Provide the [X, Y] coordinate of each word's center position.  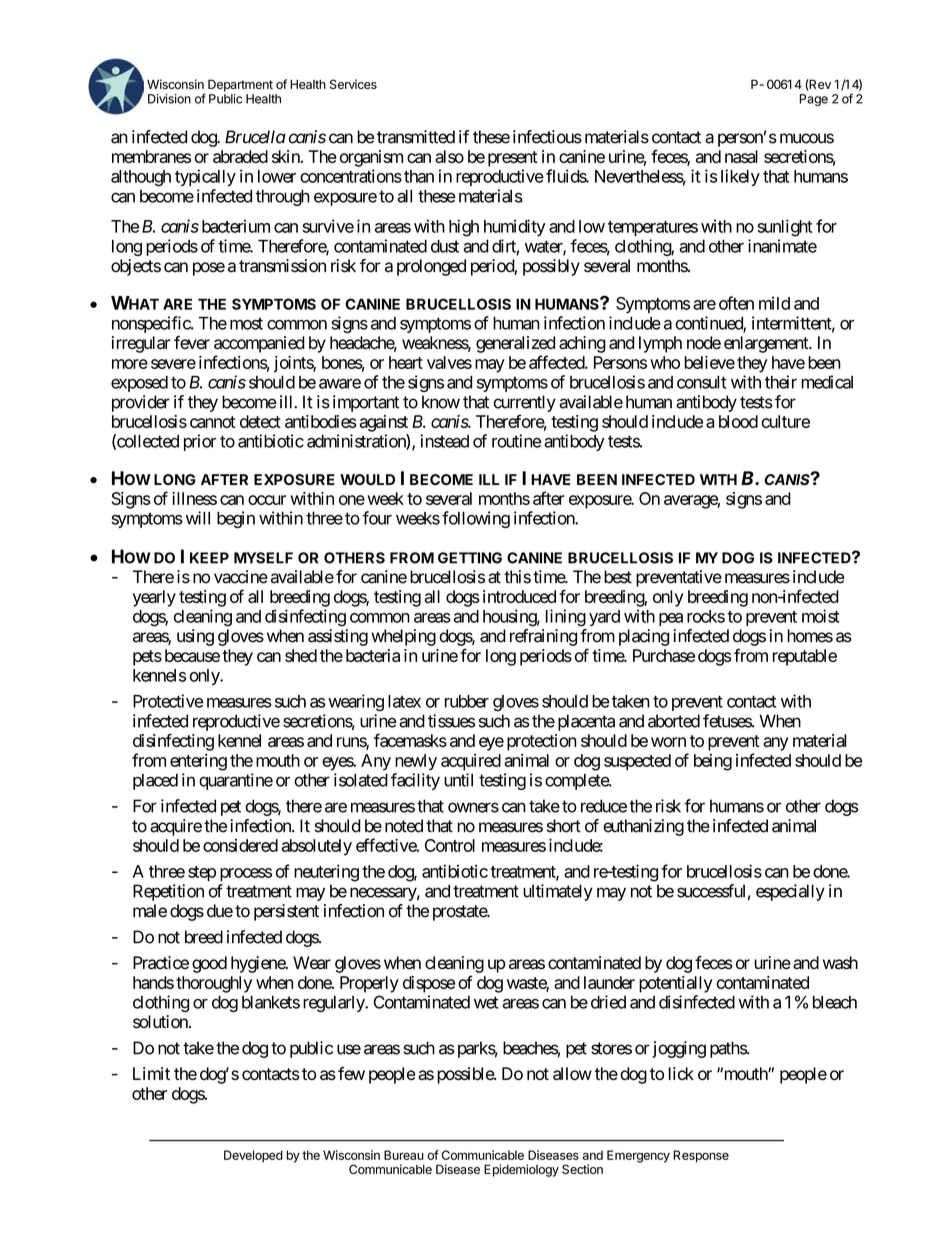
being [713, 762]
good [209, 964]
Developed [253, 1156]
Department [240, 85]
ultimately [558, 892]
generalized [515, 344]
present [513, 159]
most [246, 323]
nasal [741, 156]
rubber [467, 701]
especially [790, 892]
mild [774, 303]
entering [198, 762]
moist [821, 616]
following [476, 519]
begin [236, 519]
